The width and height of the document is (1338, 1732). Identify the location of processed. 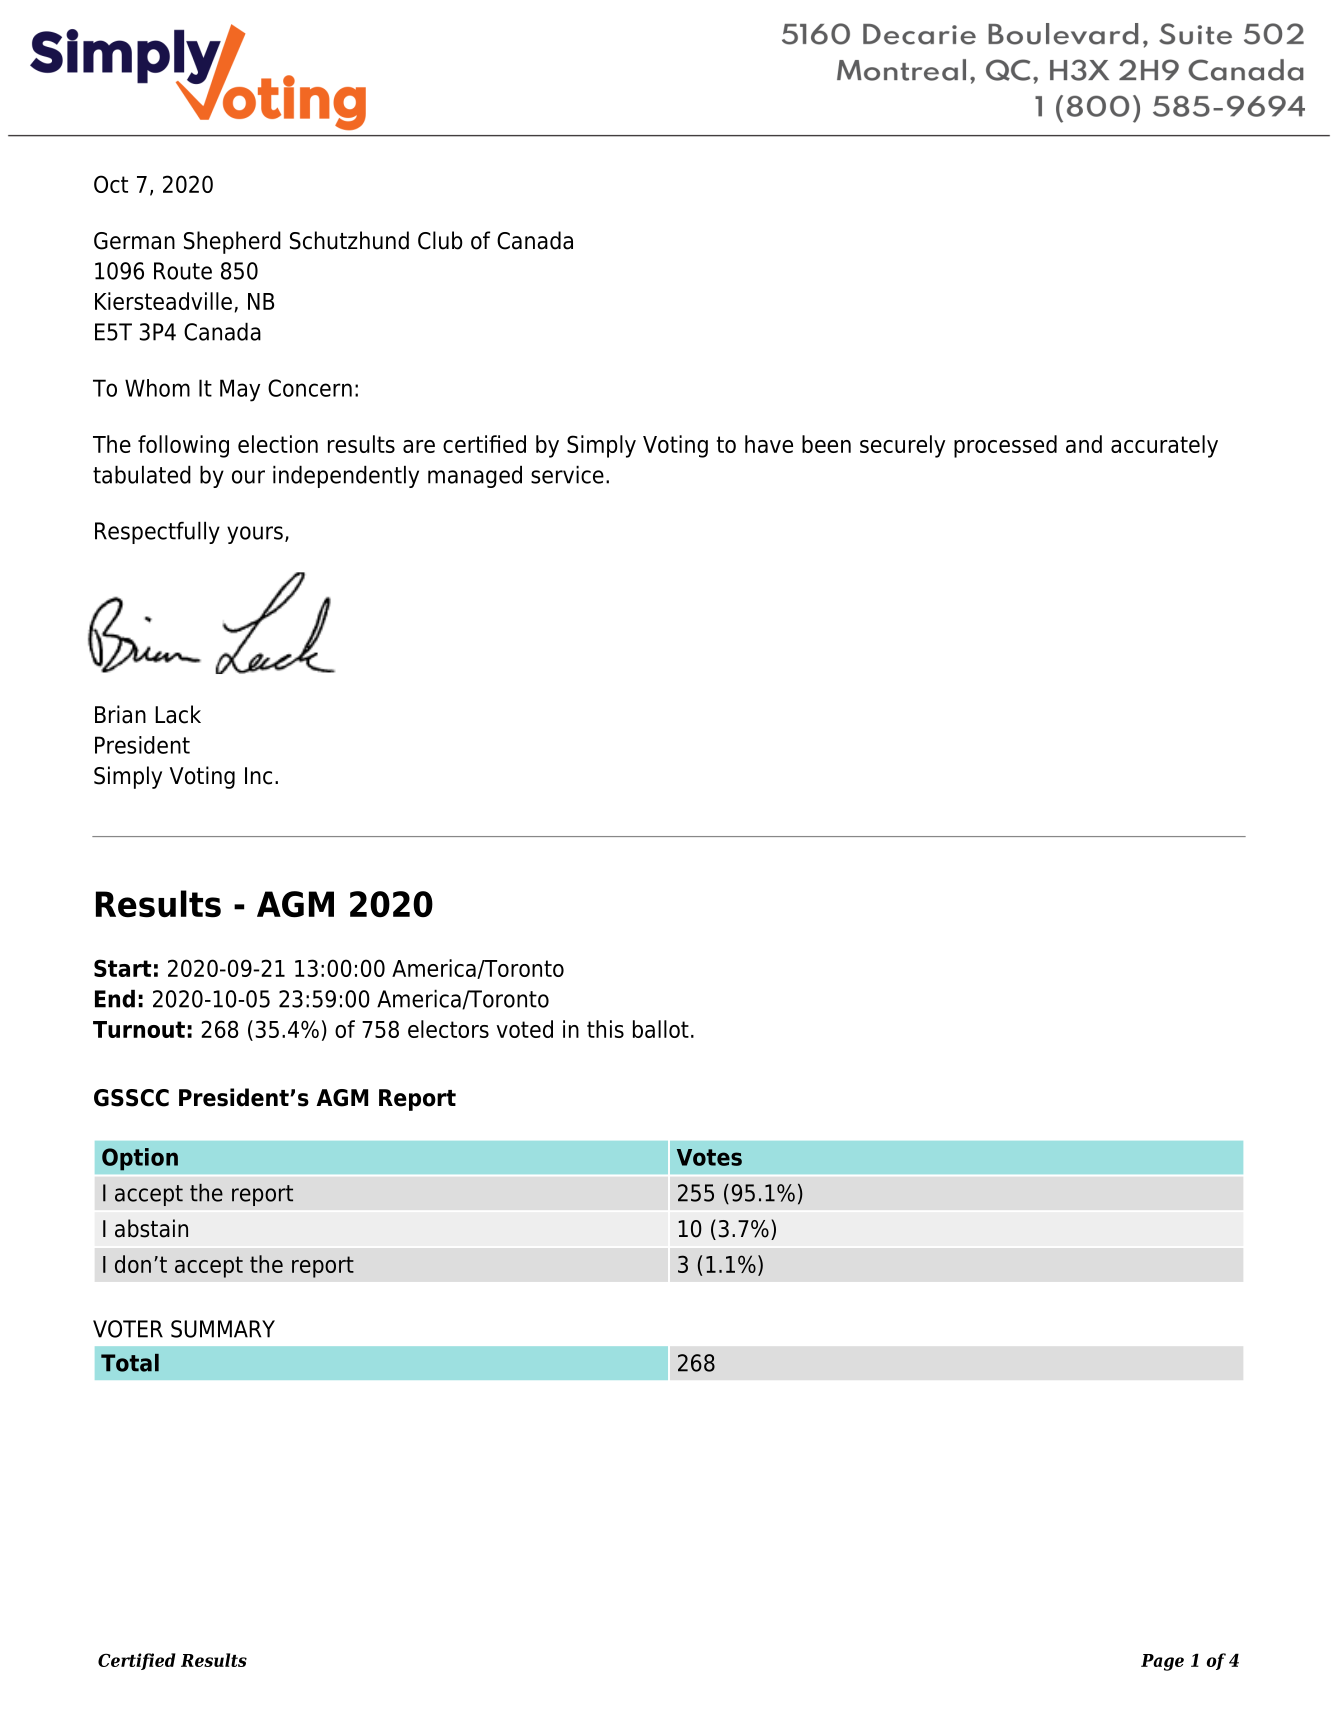
(1005, 446).
